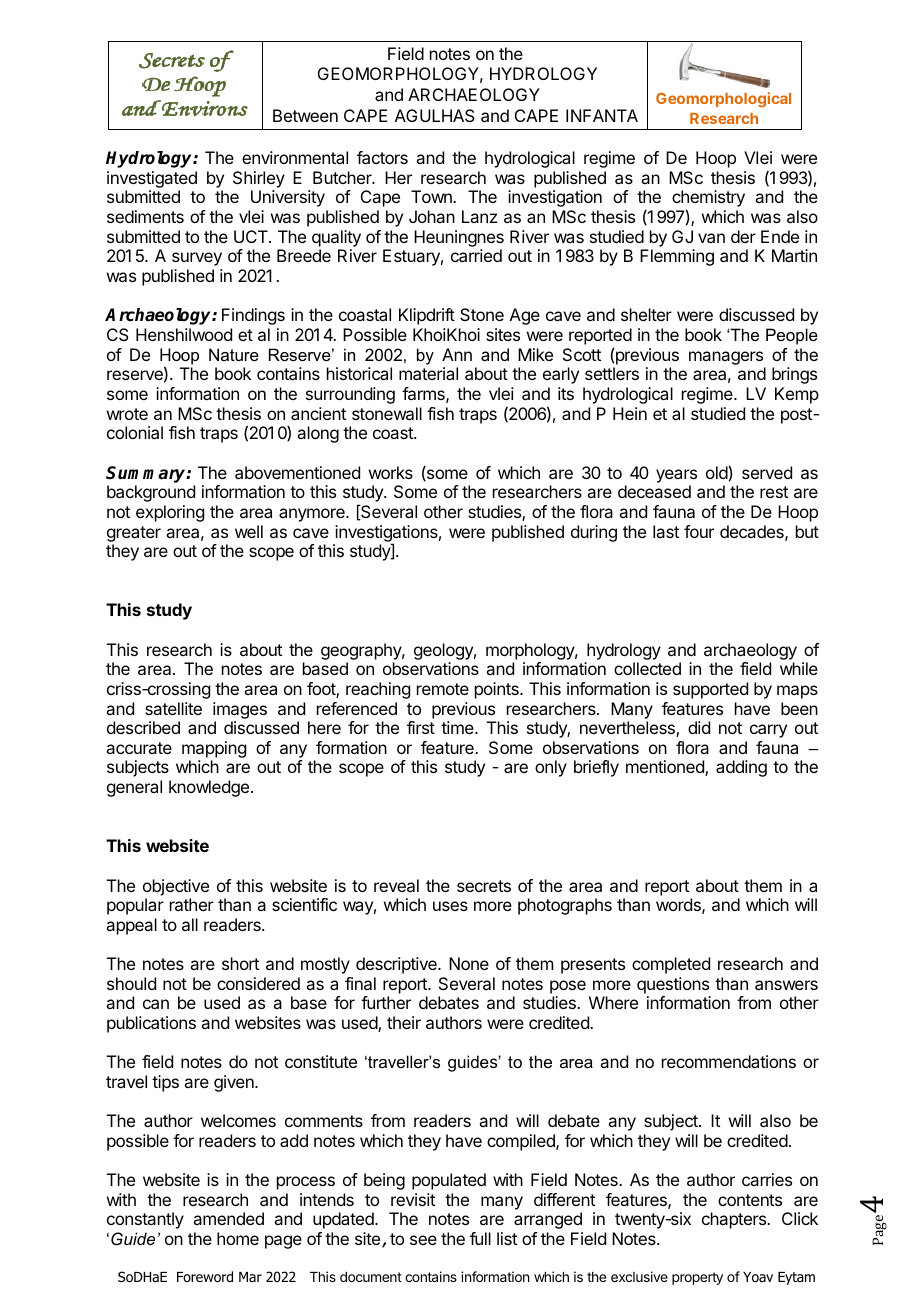 This screenshot has width=924, height=1308. I want to click on full, so click(480, 1238).
